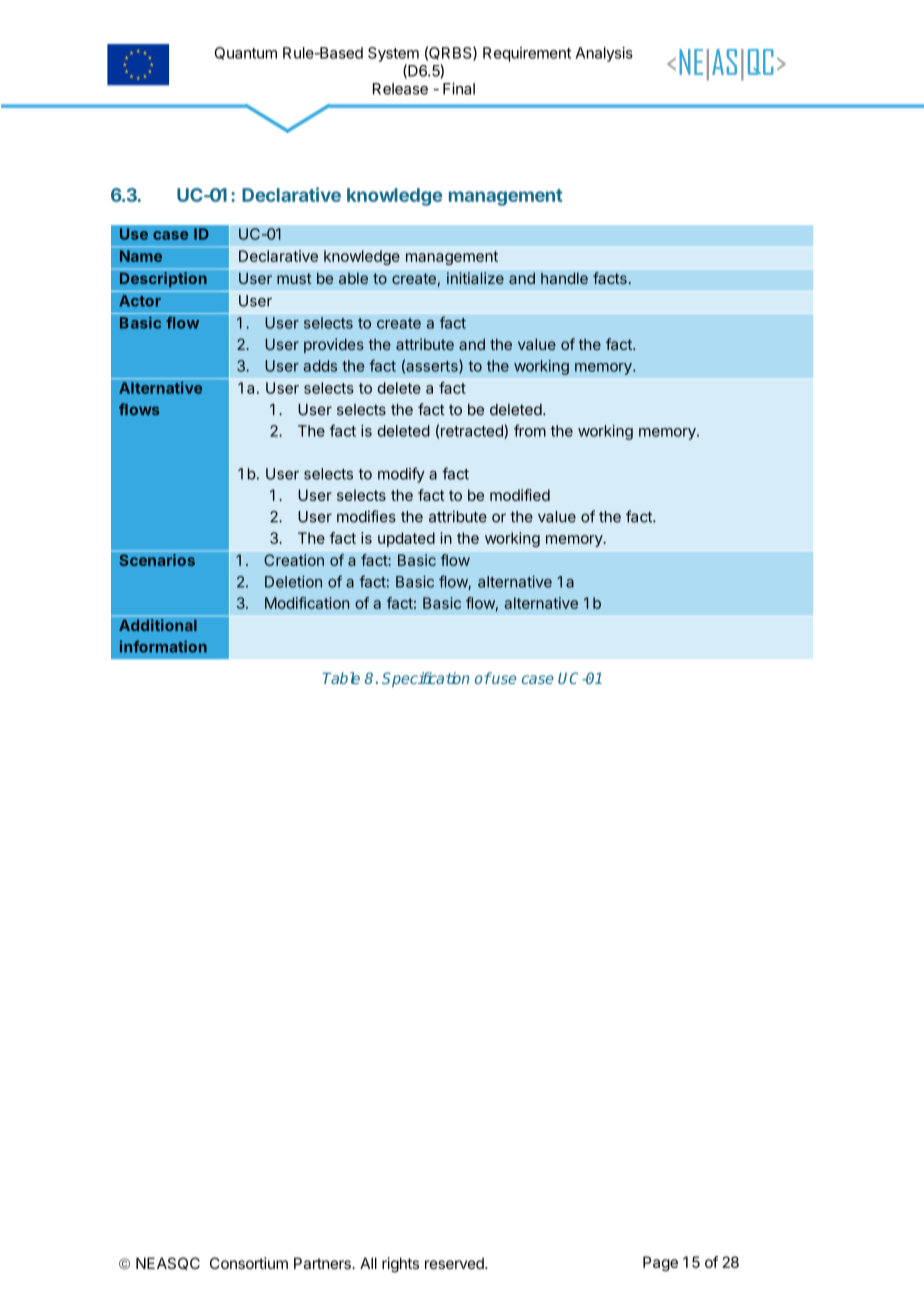 Image resolution: width=924 pixels, height=1308 pixels. I want to click on Quantum, so click(246, 53).
